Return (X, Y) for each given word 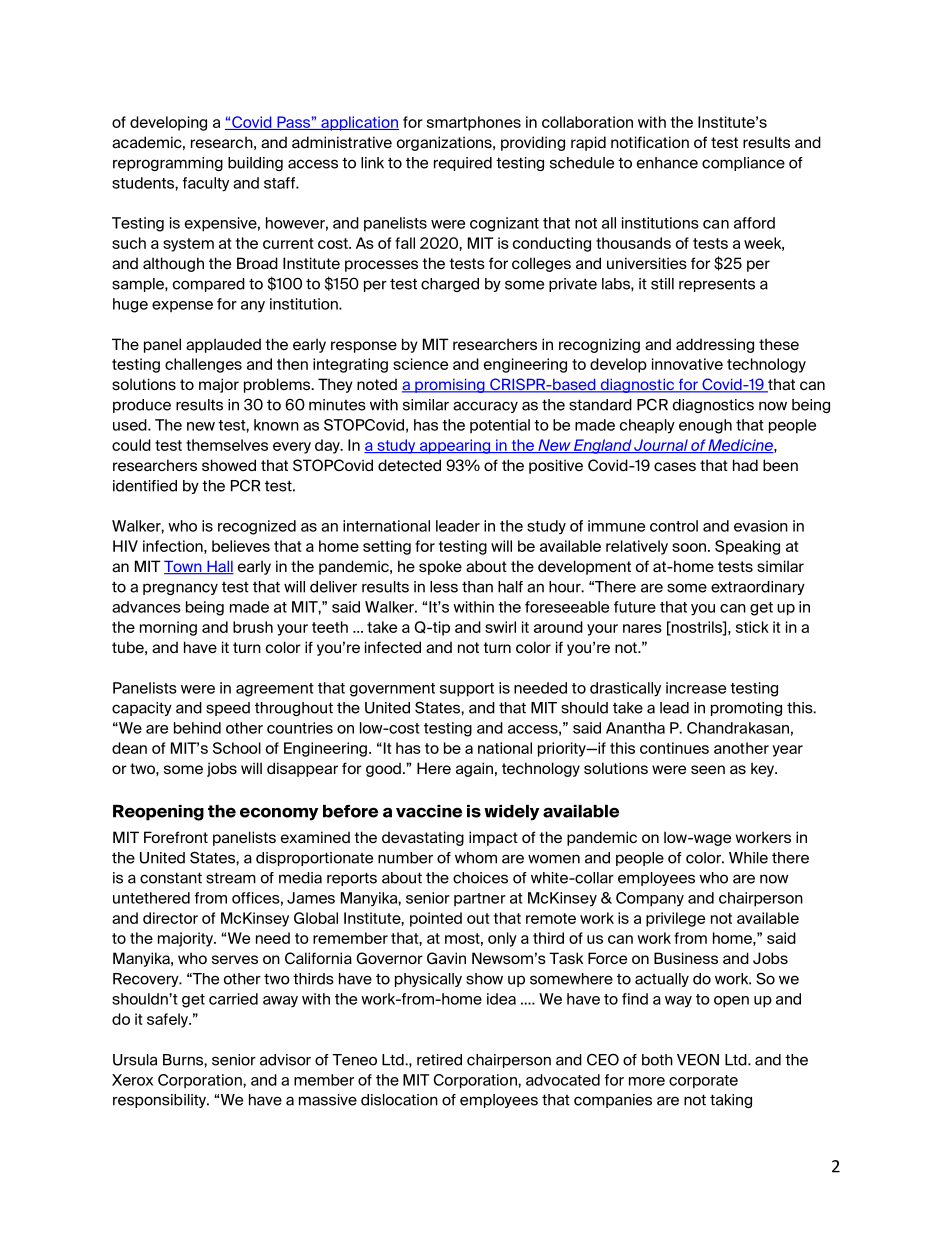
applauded (223, 345)
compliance (743, 164)
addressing (715, 345)
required (463, 164)
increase (696, 688)
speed (228, 709)
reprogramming (168, 164)
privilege (675, 919)
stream (231, 878)
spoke (440, 567)
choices (480, 878)
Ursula (135, 1060)
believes (241, 546)
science (420, 364)
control (674, 526)
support (467, 690)
